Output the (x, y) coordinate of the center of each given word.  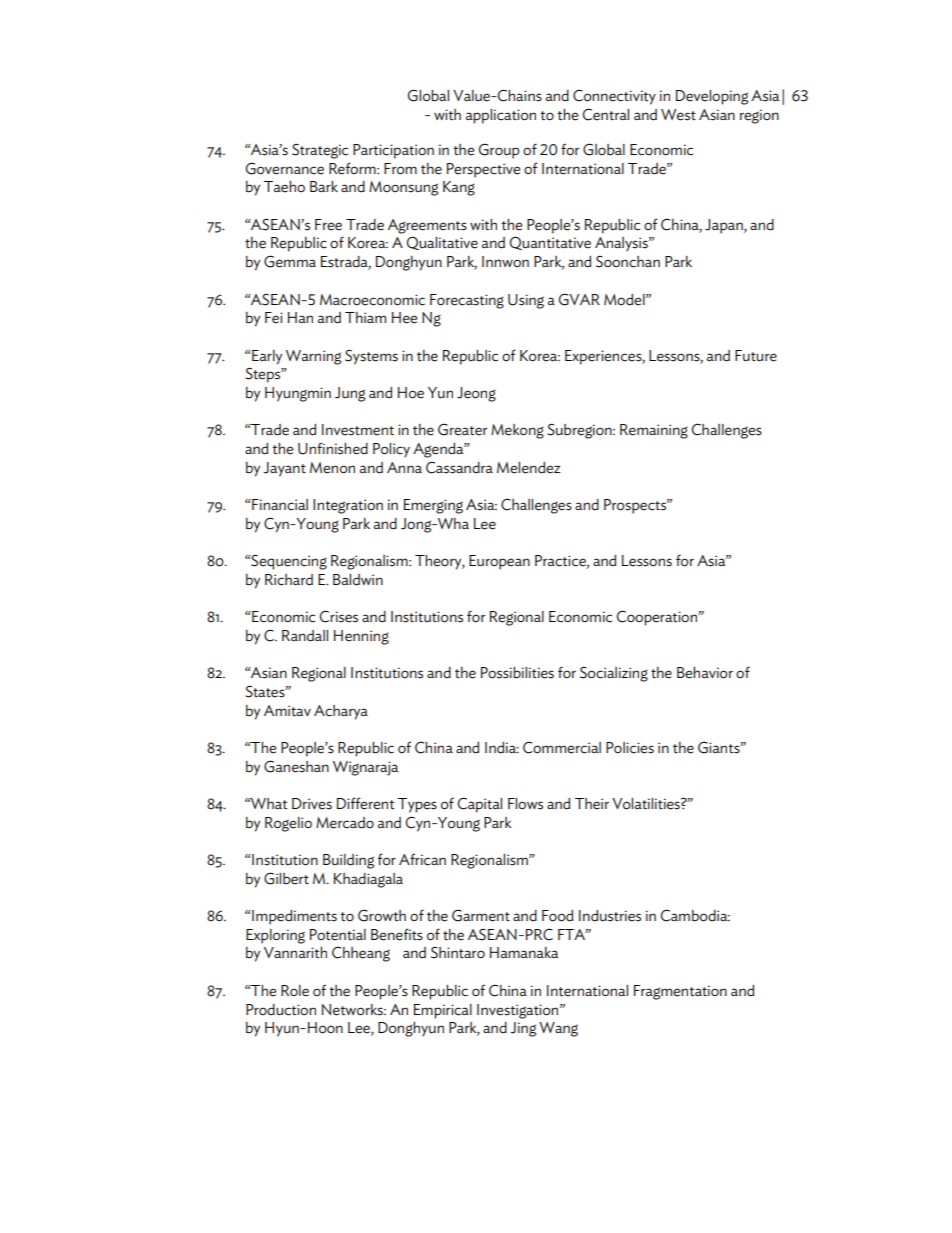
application (501, 116)
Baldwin (358, 580)
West (678, 115)
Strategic (320, 151)
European (499, 562)
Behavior (705, 673)
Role (295, 991)
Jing (523, 1029)
